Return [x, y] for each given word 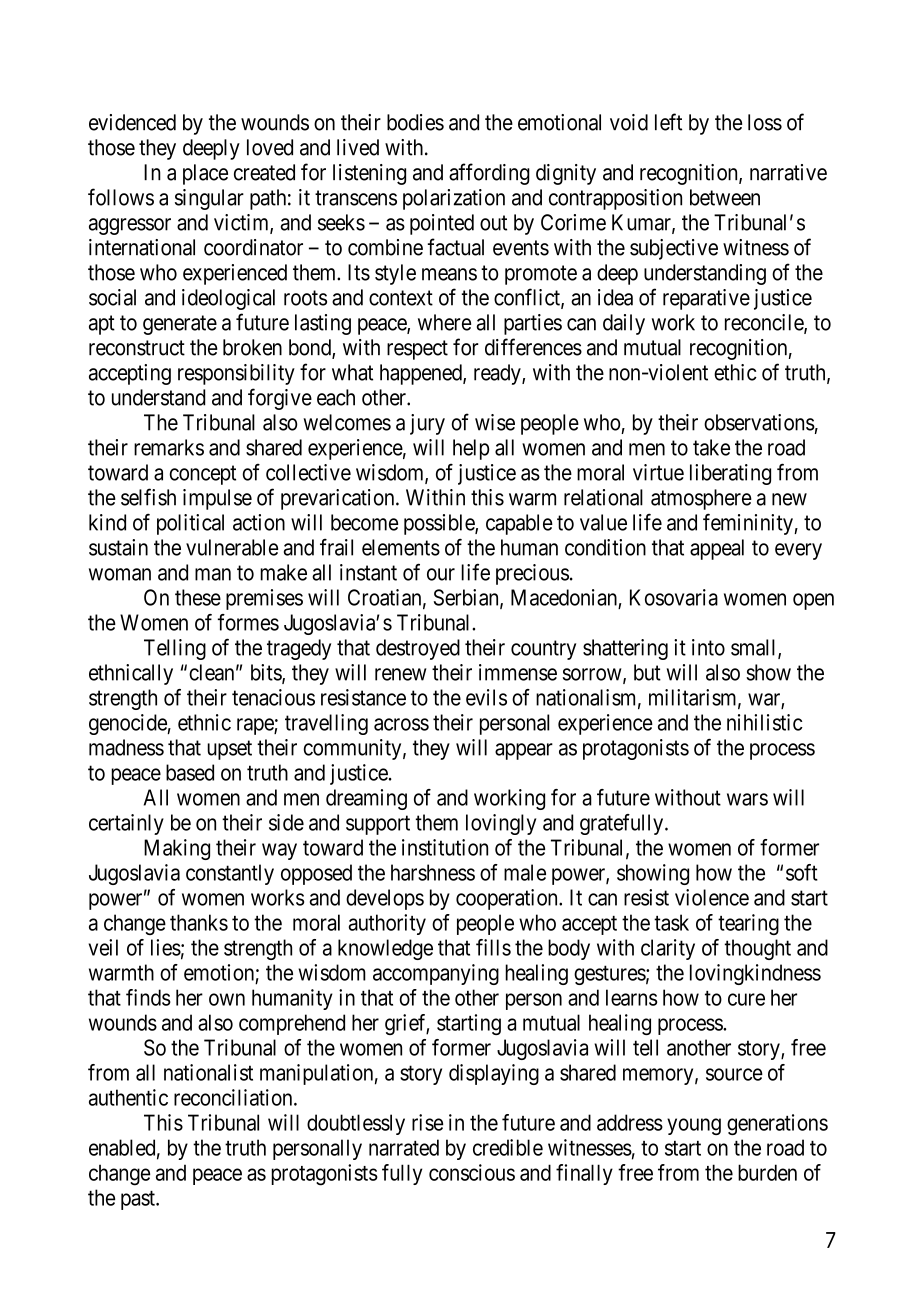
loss [765, 122]
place [205, 174]
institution [445, 847]
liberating [730, 474]
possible [440, 524]
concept [202, 475]
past [139, 1200]
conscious [472, 1172]
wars [747, 799]
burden [767, 1172]
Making [177, 849]
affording [489, 174]
